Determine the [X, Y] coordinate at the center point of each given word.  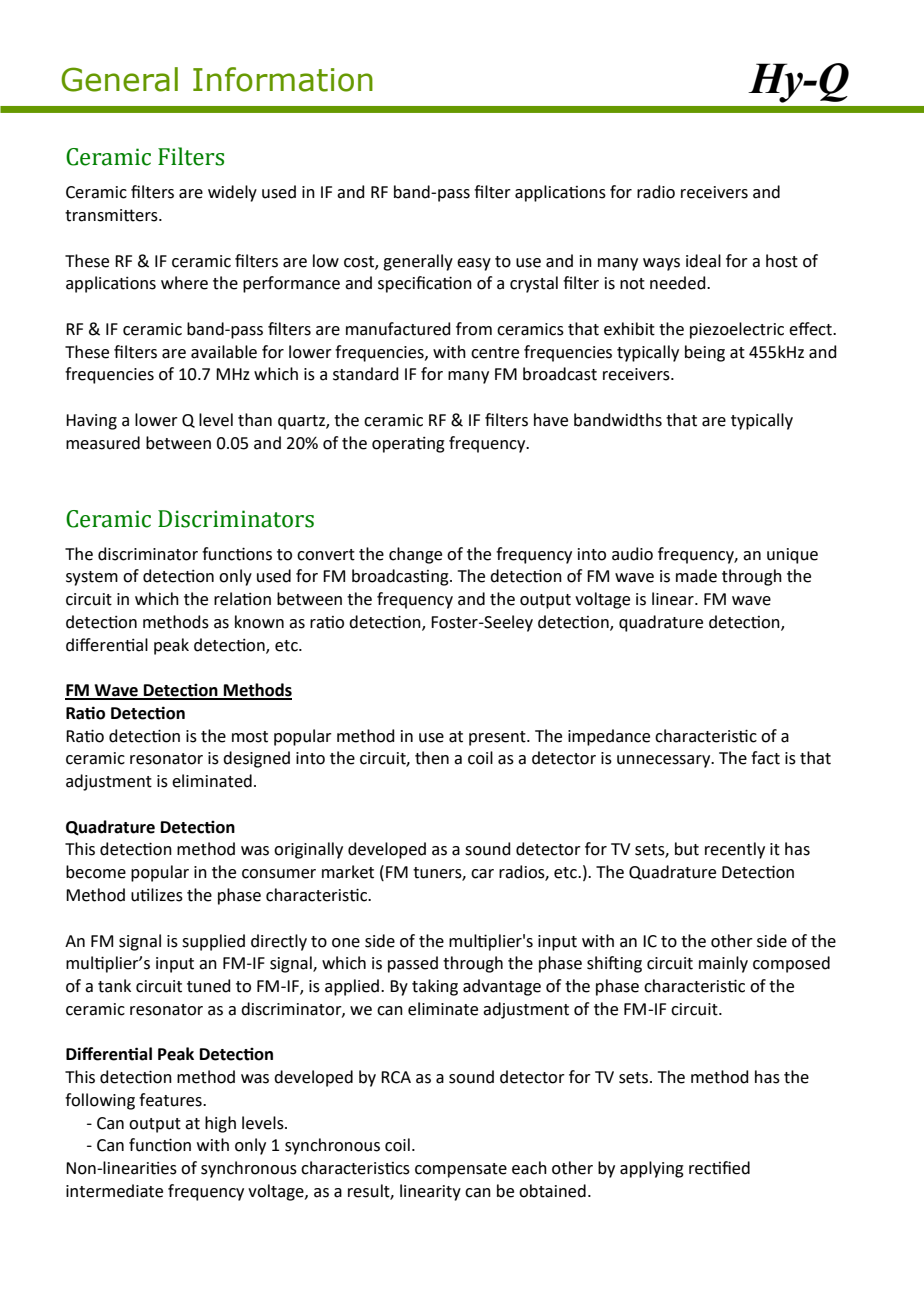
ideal [703, 261]
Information [283, 79]
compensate [461, 1170]
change [415, 555]
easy [474, 264]
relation [242, 599]
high [220, 1124]
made [696, 576]
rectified [719, 1168]
